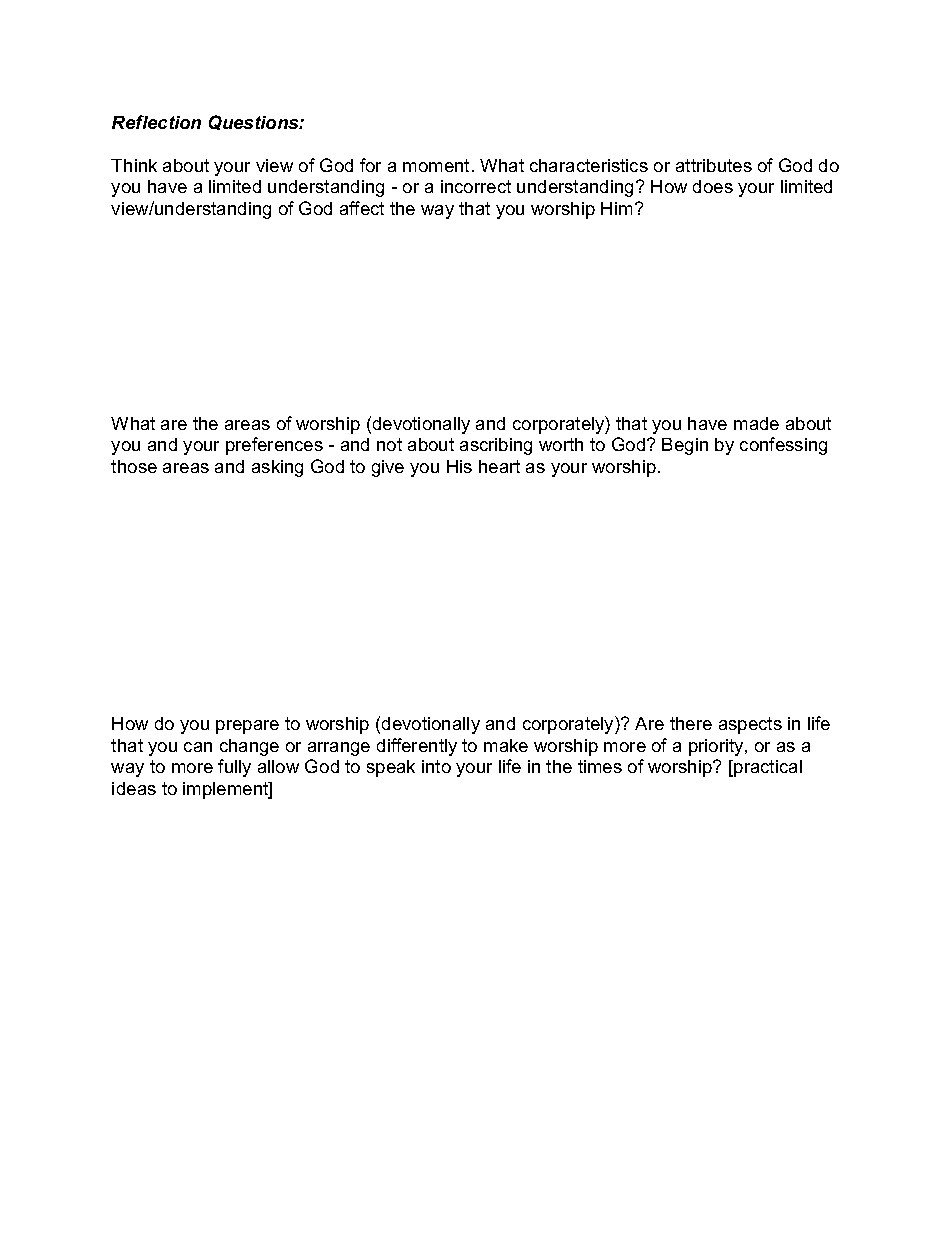  Describe the element at coordinates (459, 466) in the image. I see `His` at that location.
